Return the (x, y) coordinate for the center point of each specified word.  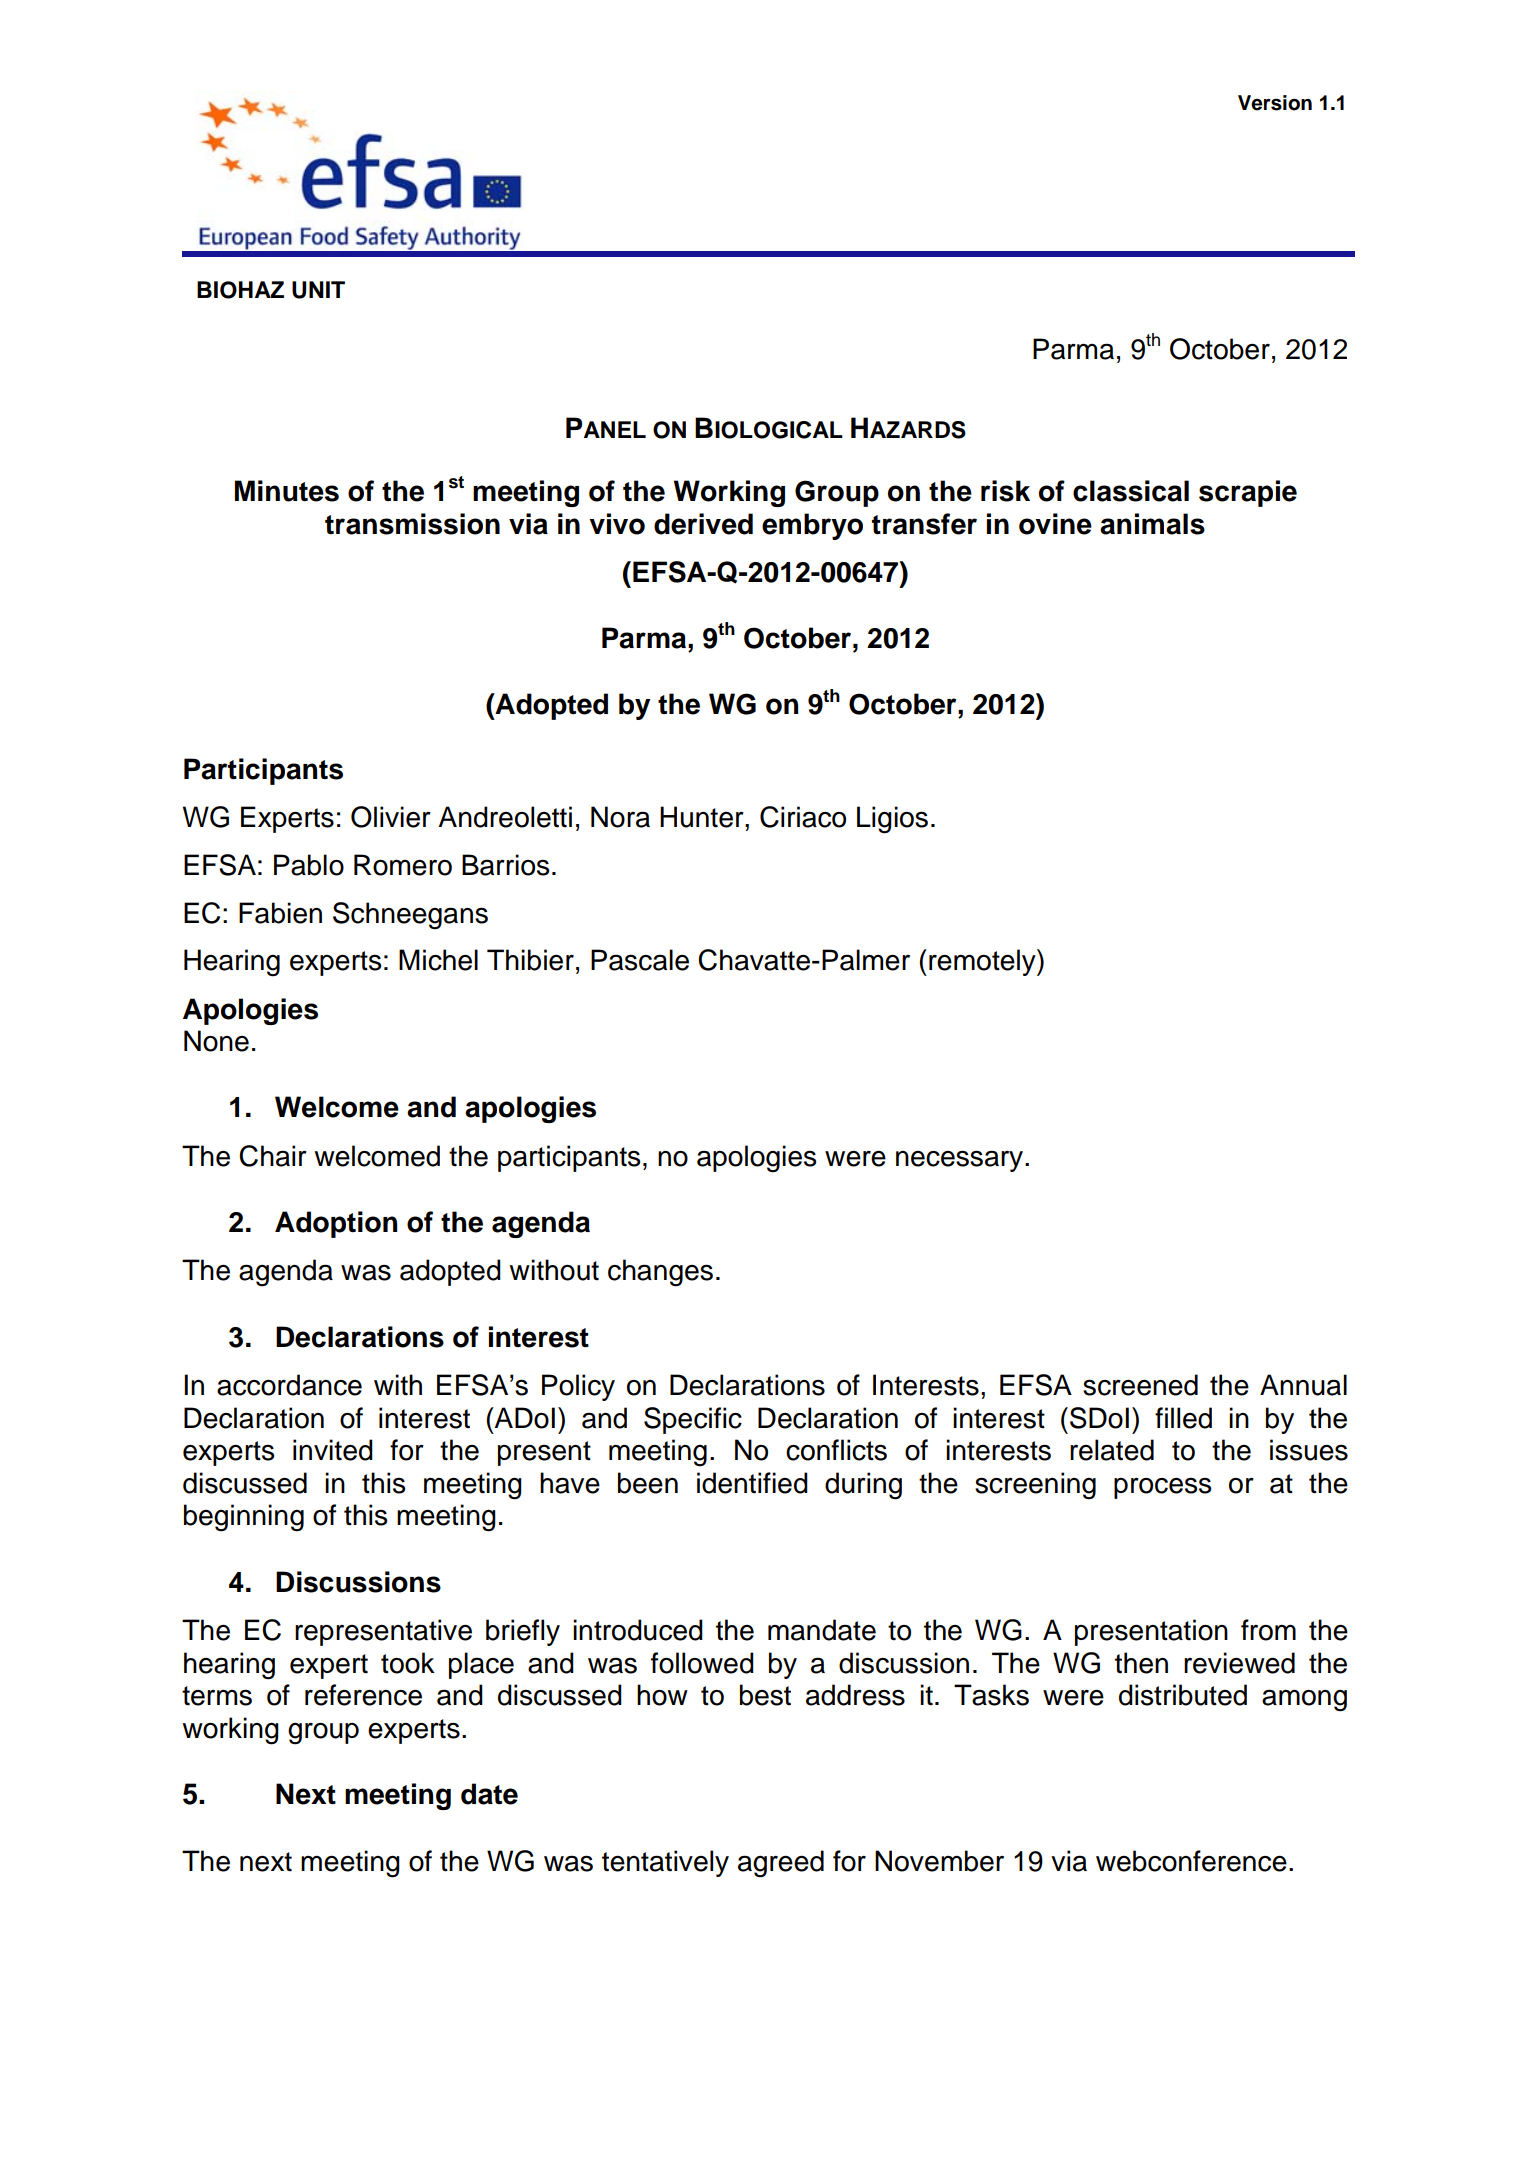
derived (703, 524)
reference (363, 1695)
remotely (983, 962)
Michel (438, 960)
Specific (693, 1420)
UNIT (318, 290)
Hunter (703, 817)
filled (1183, 1418)
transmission (412, 524)
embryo (812, 526)
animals (1152, 524)
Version (1275, 103)
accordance (289, 1385)
